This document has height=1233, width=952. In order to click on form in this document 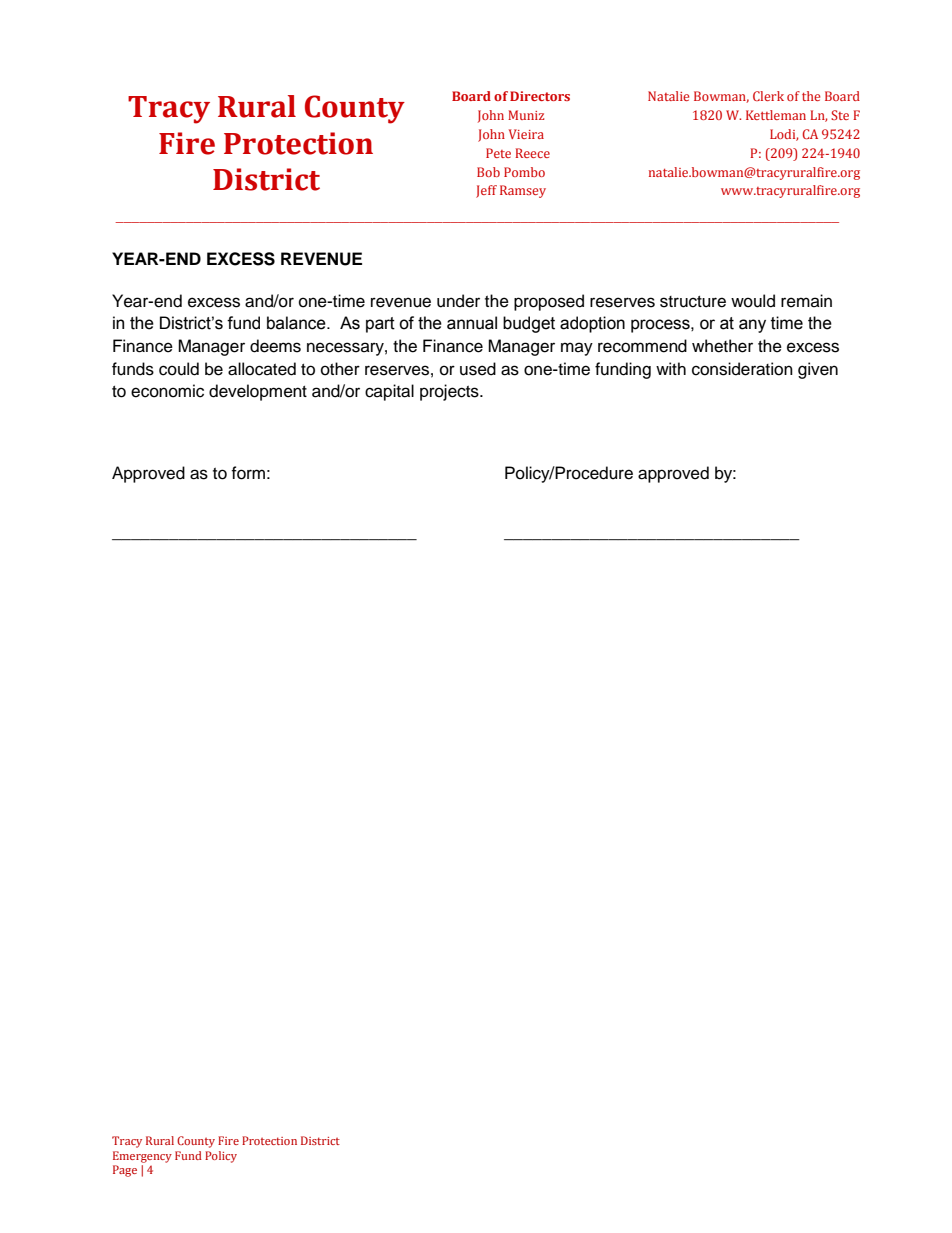, I will do `click(248, 473)`.
